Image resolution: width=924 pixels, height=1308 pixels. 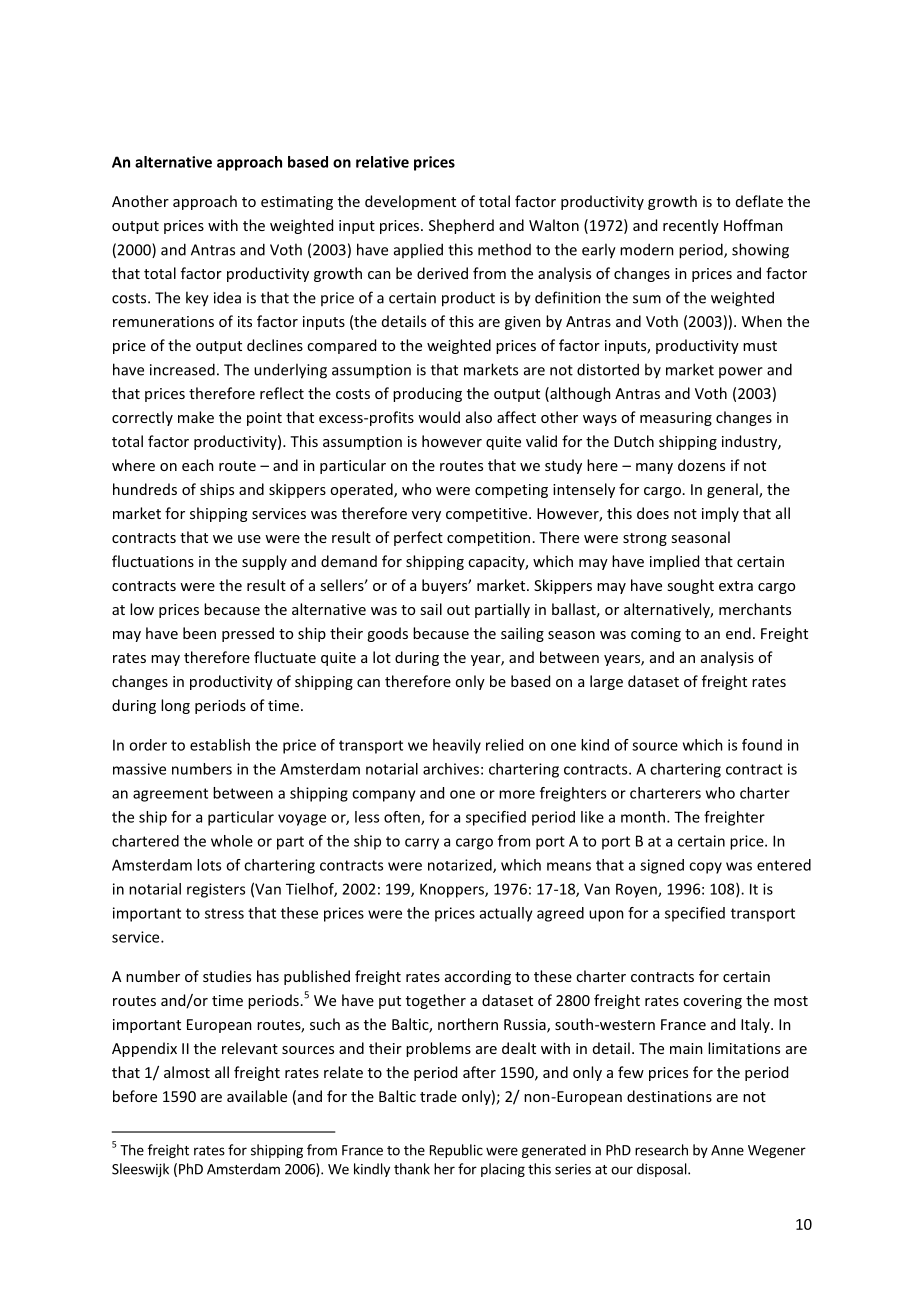 I want to click on estimating, so click(x=297, y=203).
